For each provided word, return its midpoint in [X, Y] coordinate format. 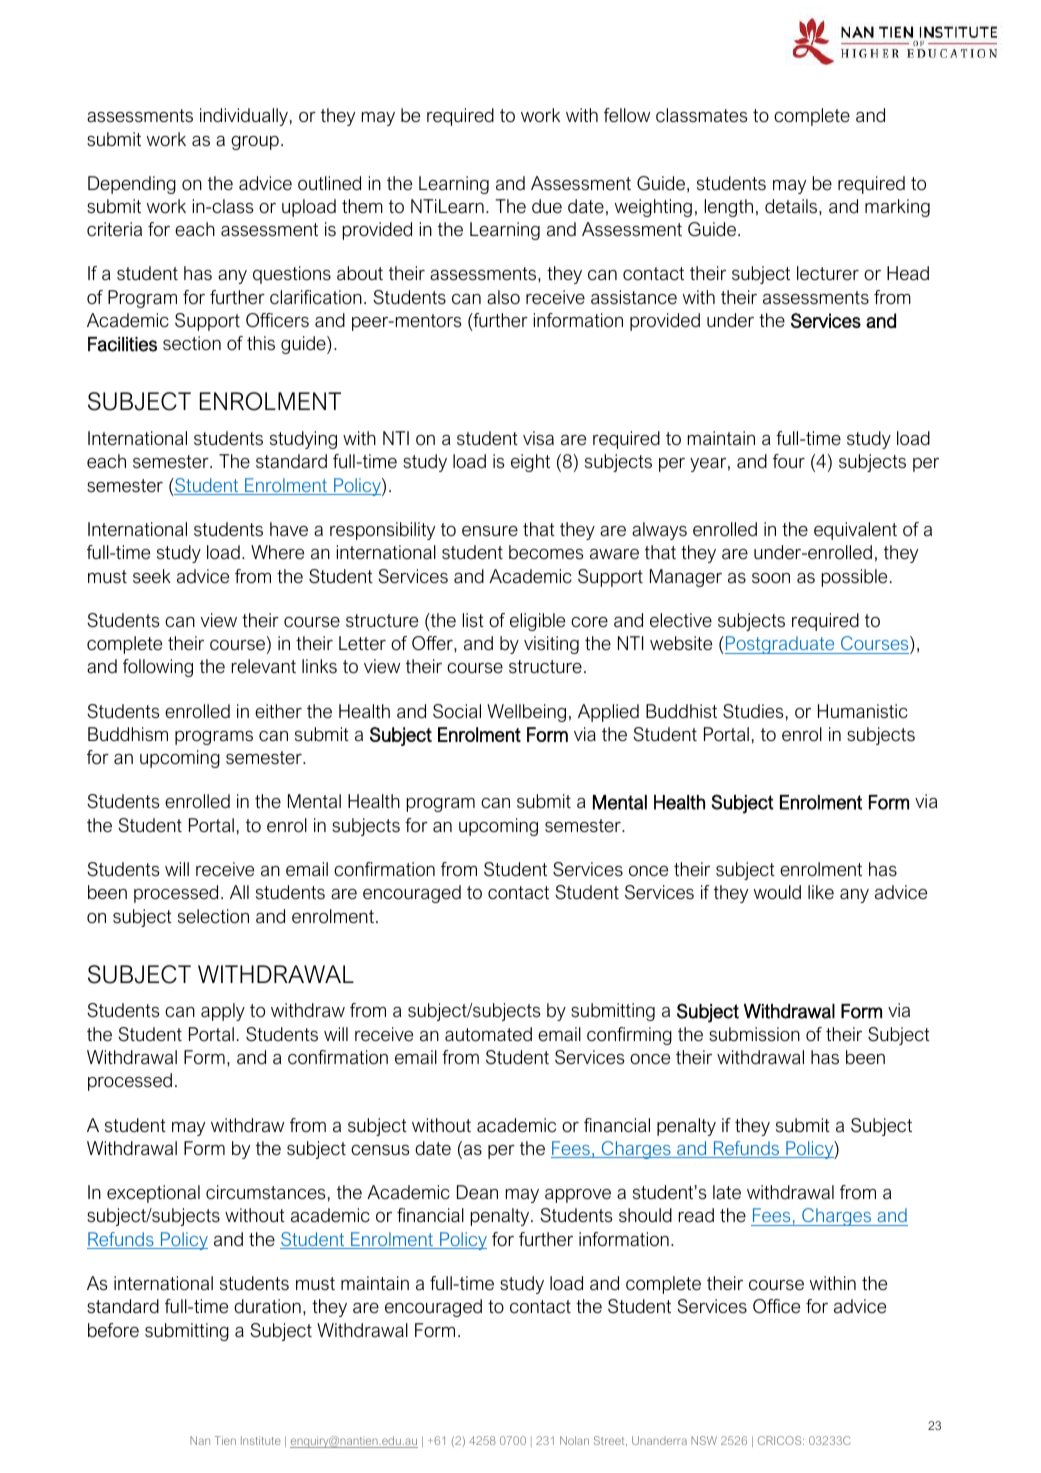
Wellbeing [526, 713]
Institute [261, 1440]
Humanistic [863, 711]
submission [754, 1034]
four [789, 461]
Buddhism [128, 734]
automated [488, 1034]
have [289, 529]
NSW [704, 1440]
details [792, 206]
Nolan [574, 1440]
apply [223, 1012]
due [547, 206]
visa [538, 438]
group [255, 143]
